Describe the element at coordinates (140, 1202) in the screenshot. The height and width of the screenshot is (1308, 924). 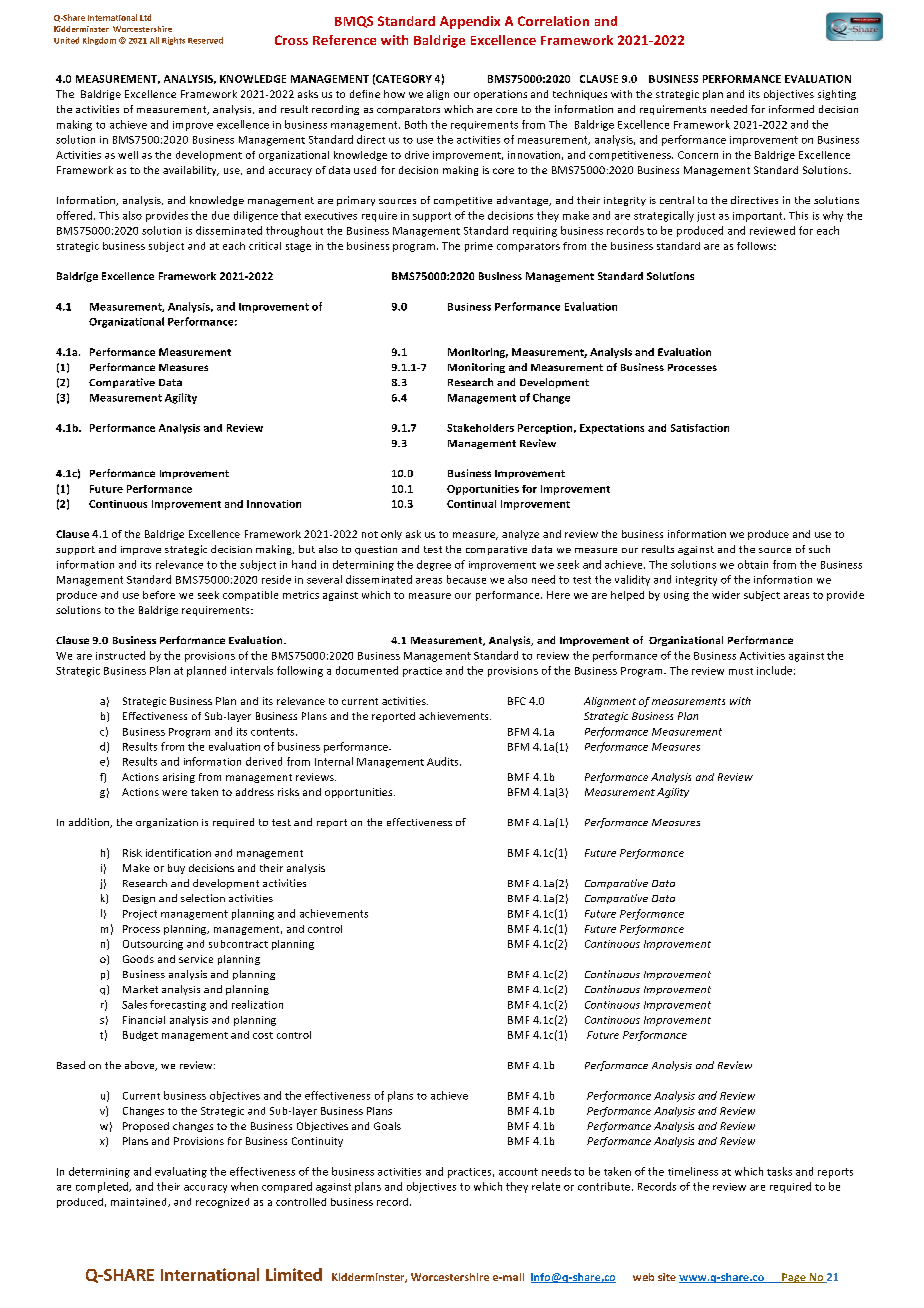
I see `maintained` at that location.
